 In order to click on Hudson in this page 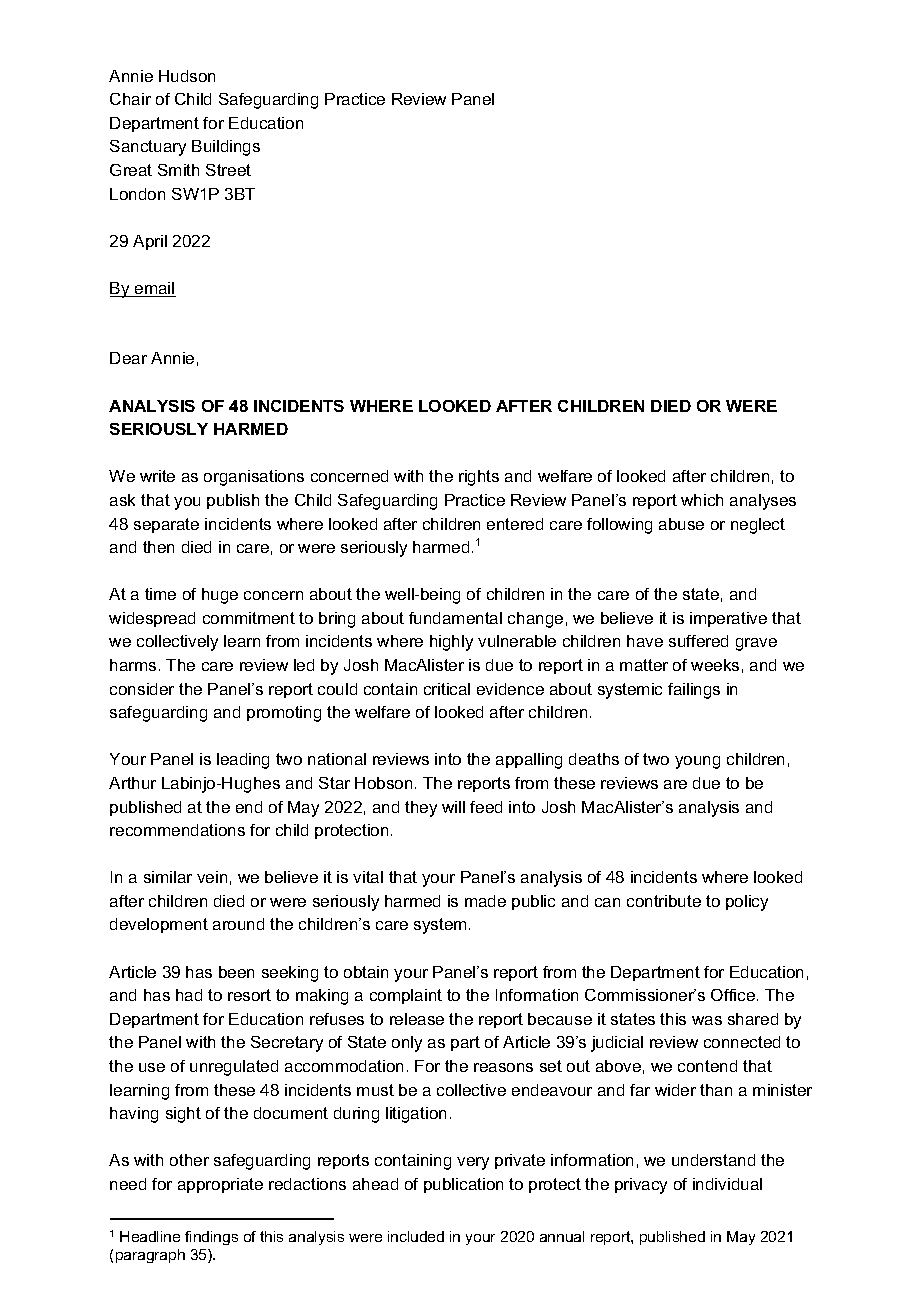, I will do `click(187, 76)`.
